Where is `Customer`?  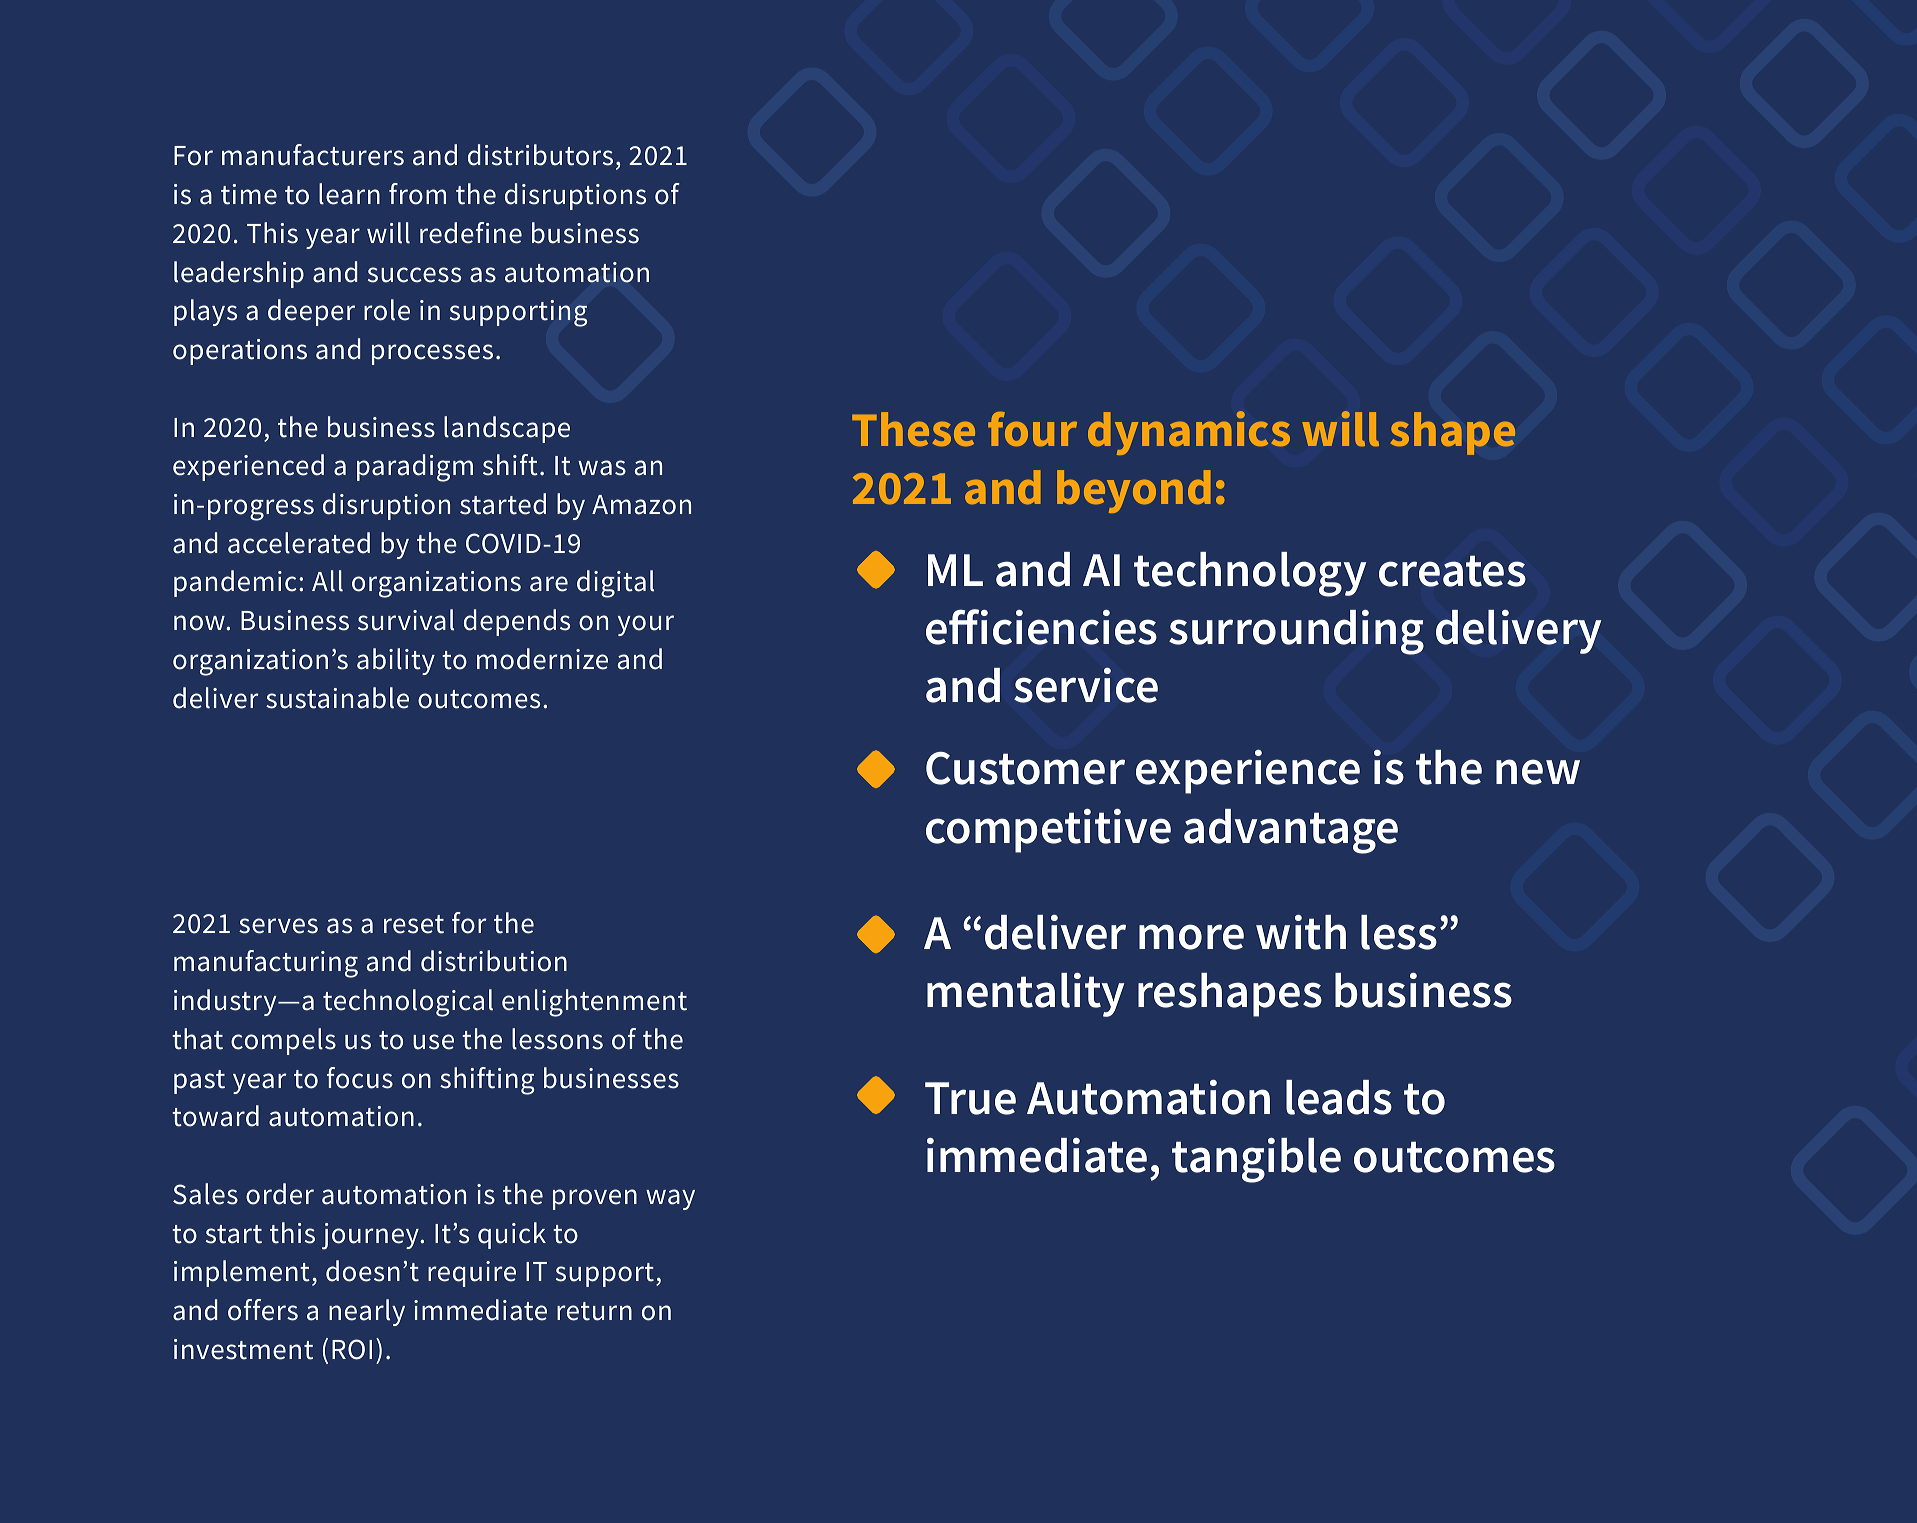
Customer is located at coordinates (1025, 768).
